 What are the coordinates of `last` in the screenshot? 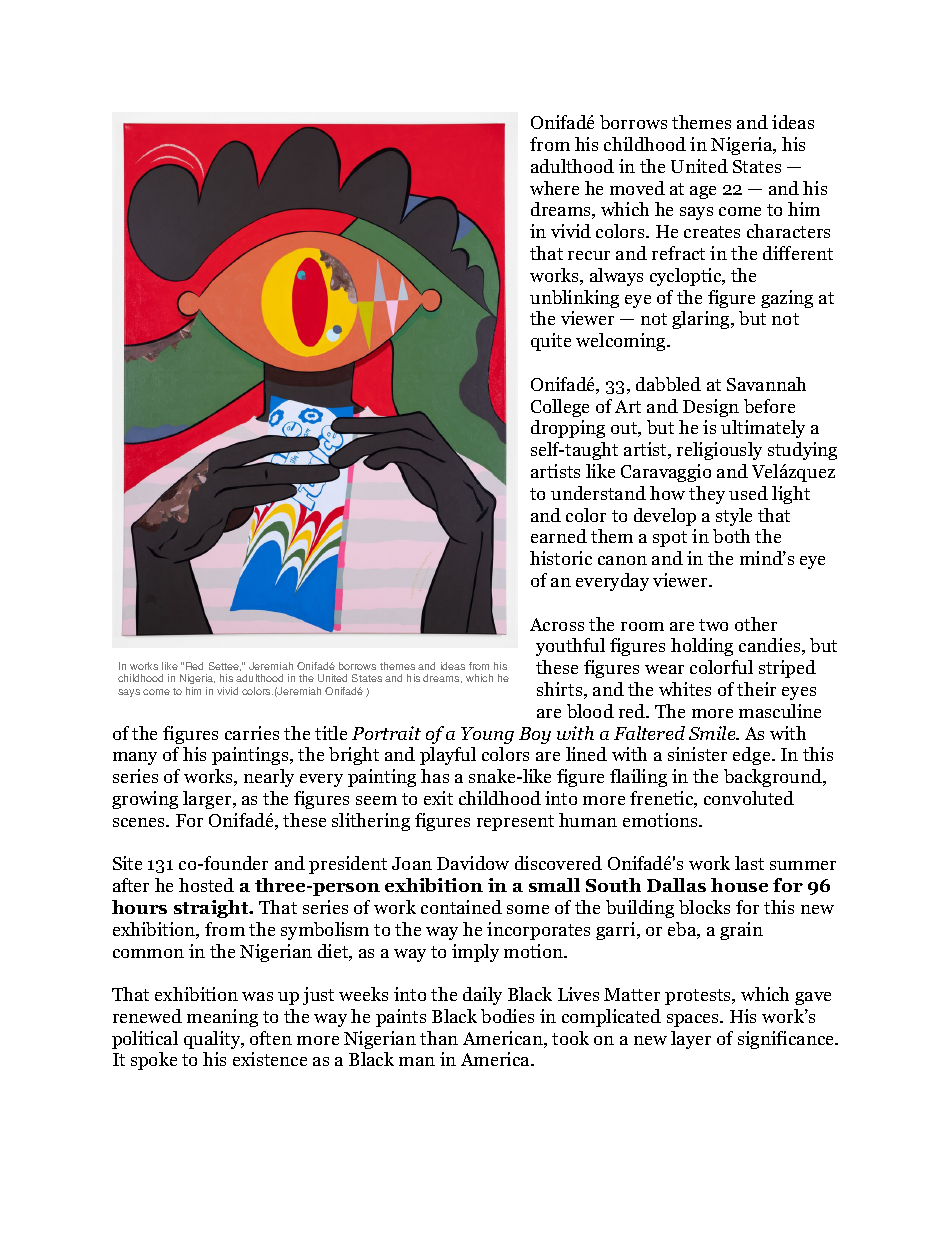 It's located at (749, 863).
